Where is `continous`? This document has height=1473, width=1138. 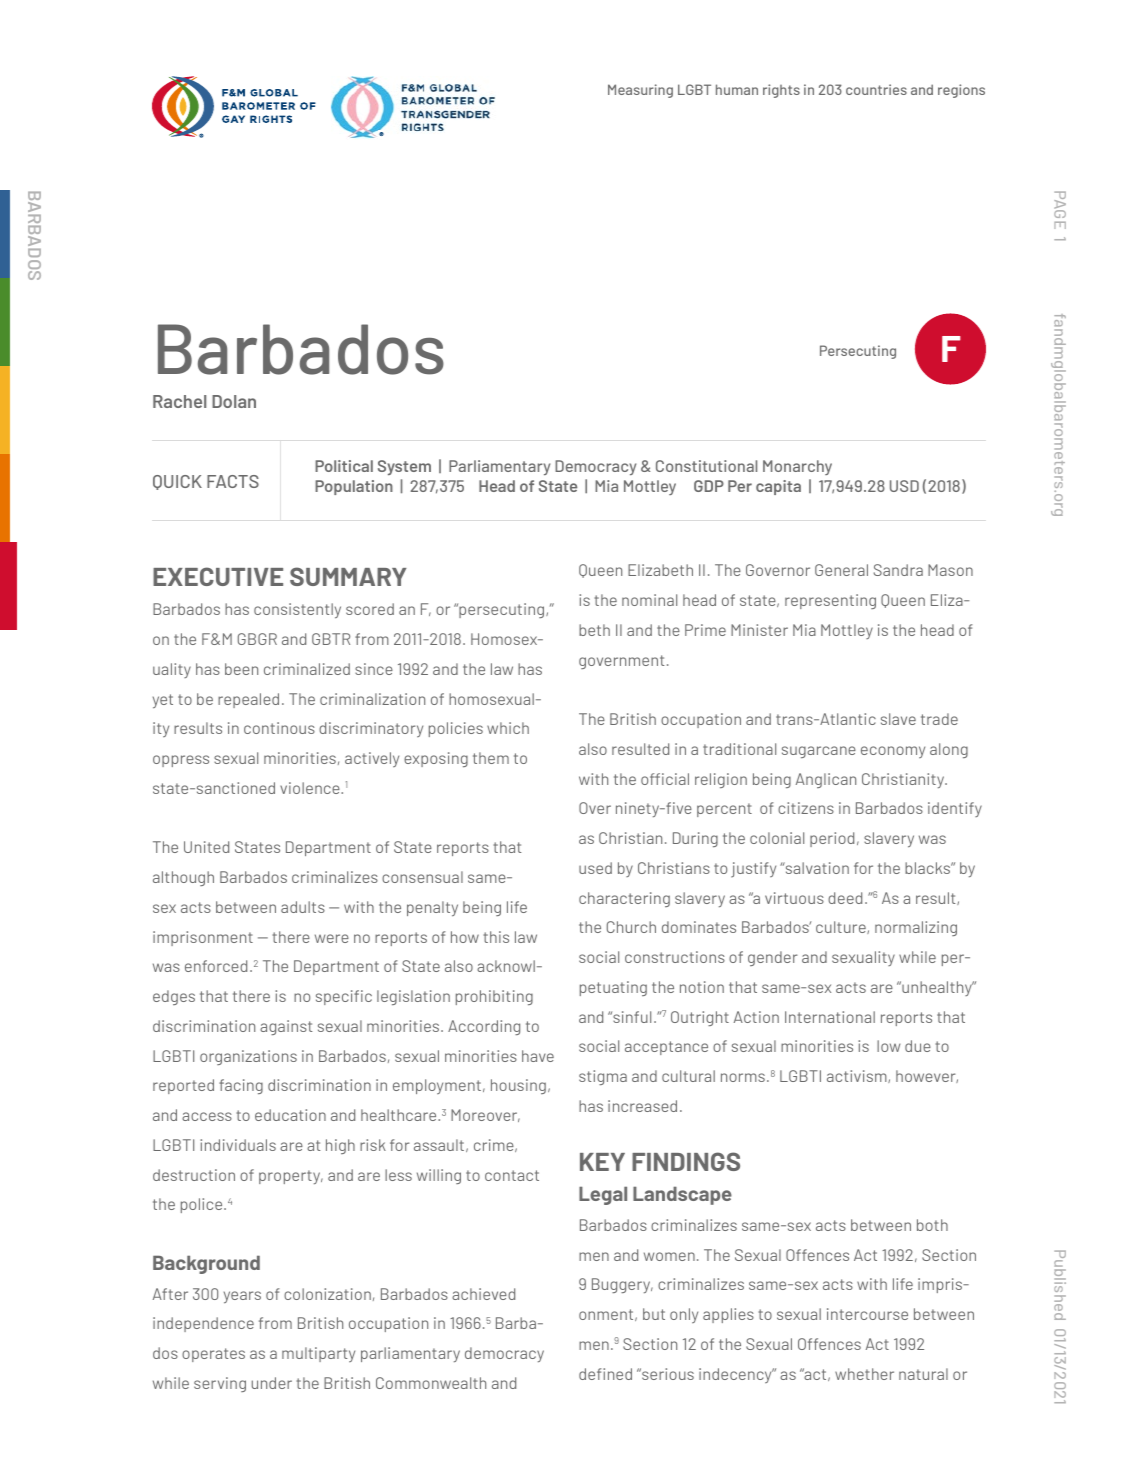
continous is located at coordinates (279, 728).
